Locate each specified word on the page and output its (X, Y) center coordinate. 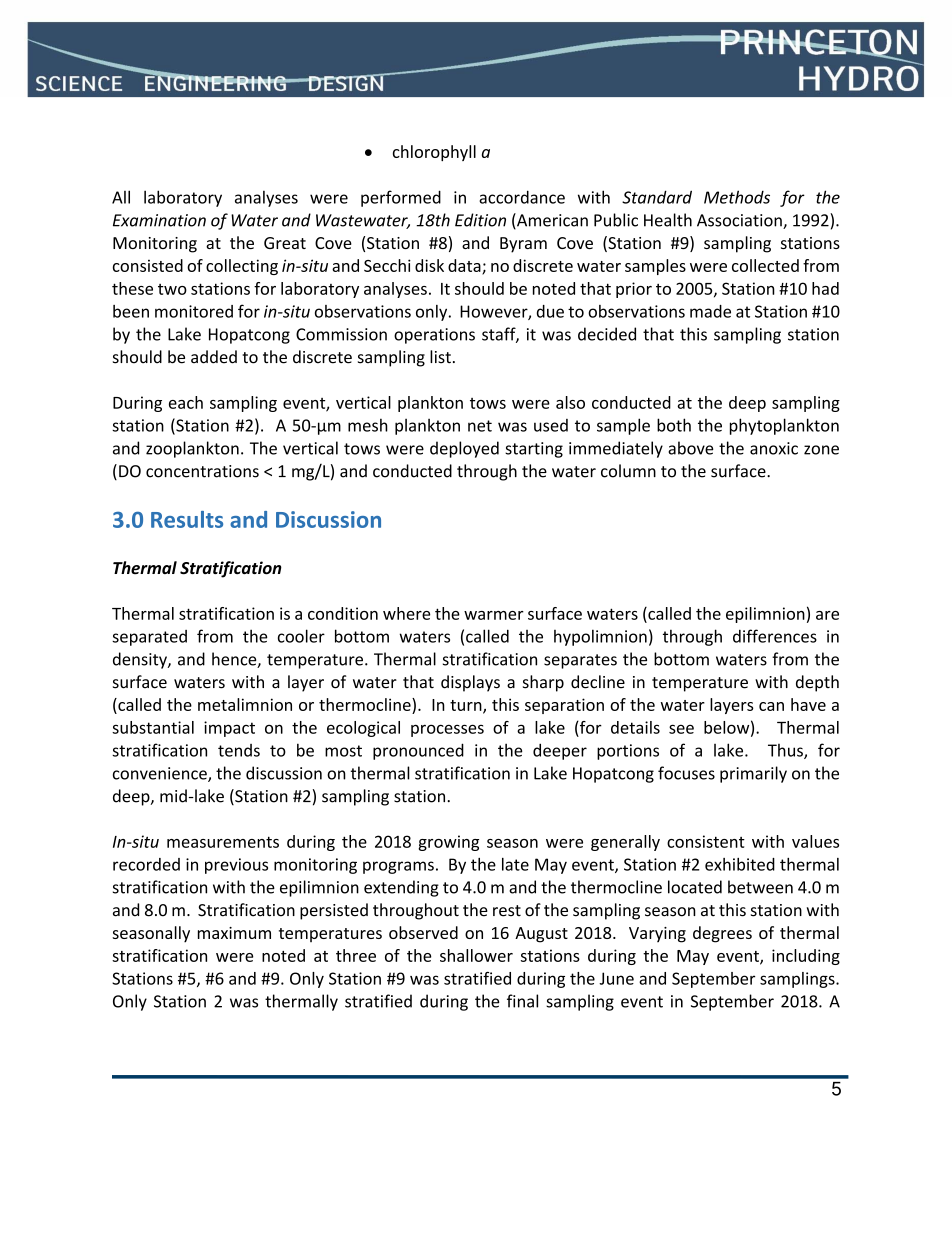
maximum (234, 933)
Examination (159, 220)
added (214, 357)
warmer (494, 615)
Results (187, 519)
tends (239, 750)
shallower (476, 955)
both (674, 425)
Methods (737, 197)
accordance (522, 197)
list (440, 357)
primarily (753, 774)
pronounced (418, 751)
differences (775, 636)
